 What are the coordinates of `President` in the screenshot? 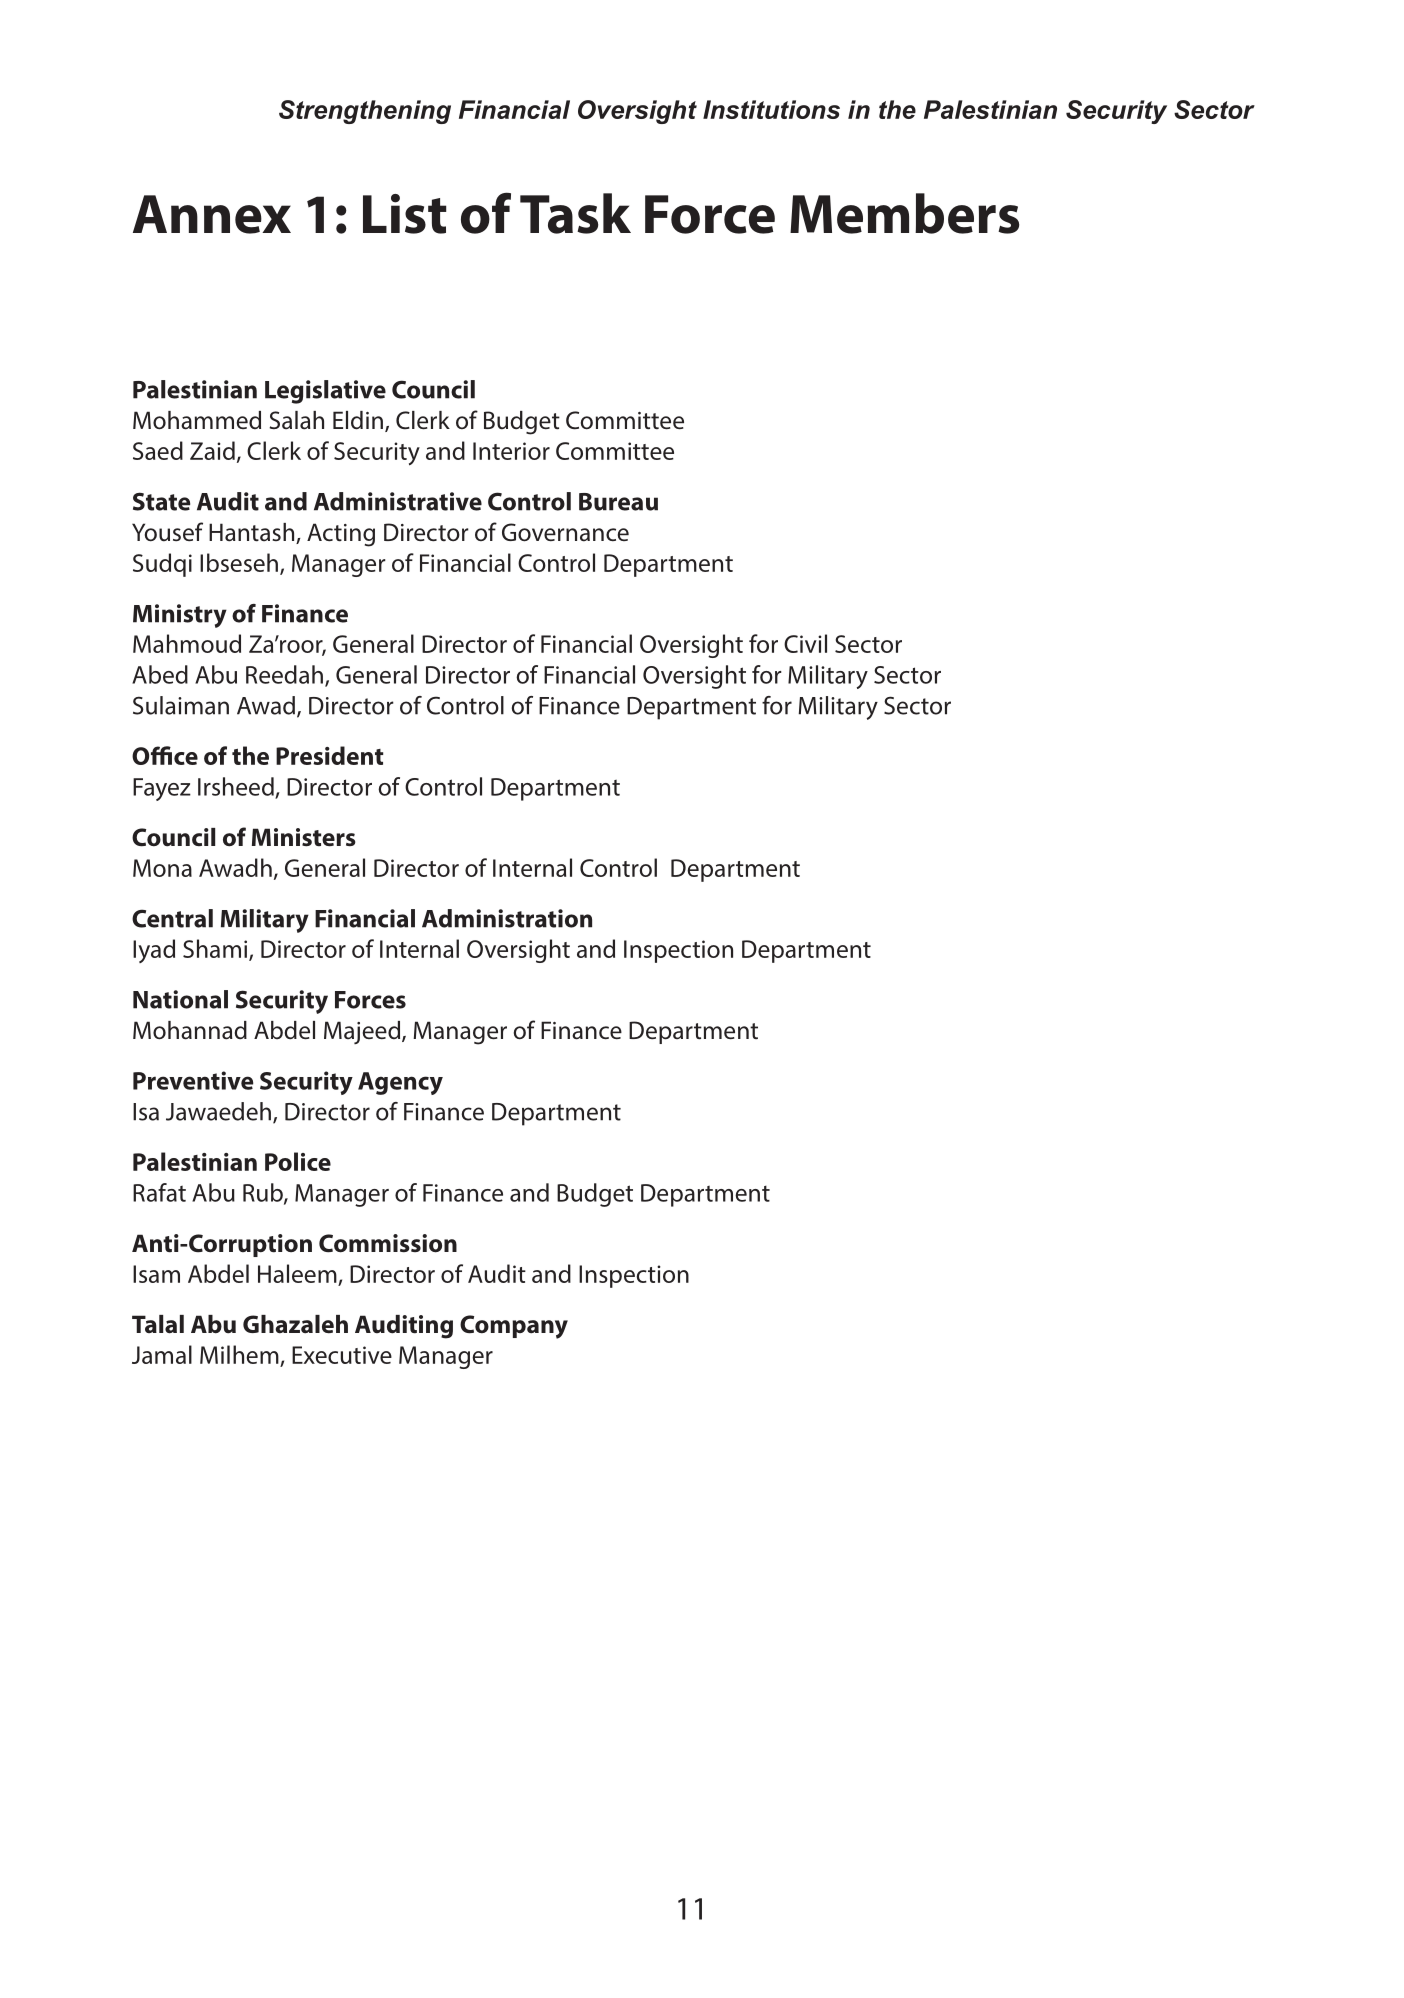 It's located at (329, 755).
